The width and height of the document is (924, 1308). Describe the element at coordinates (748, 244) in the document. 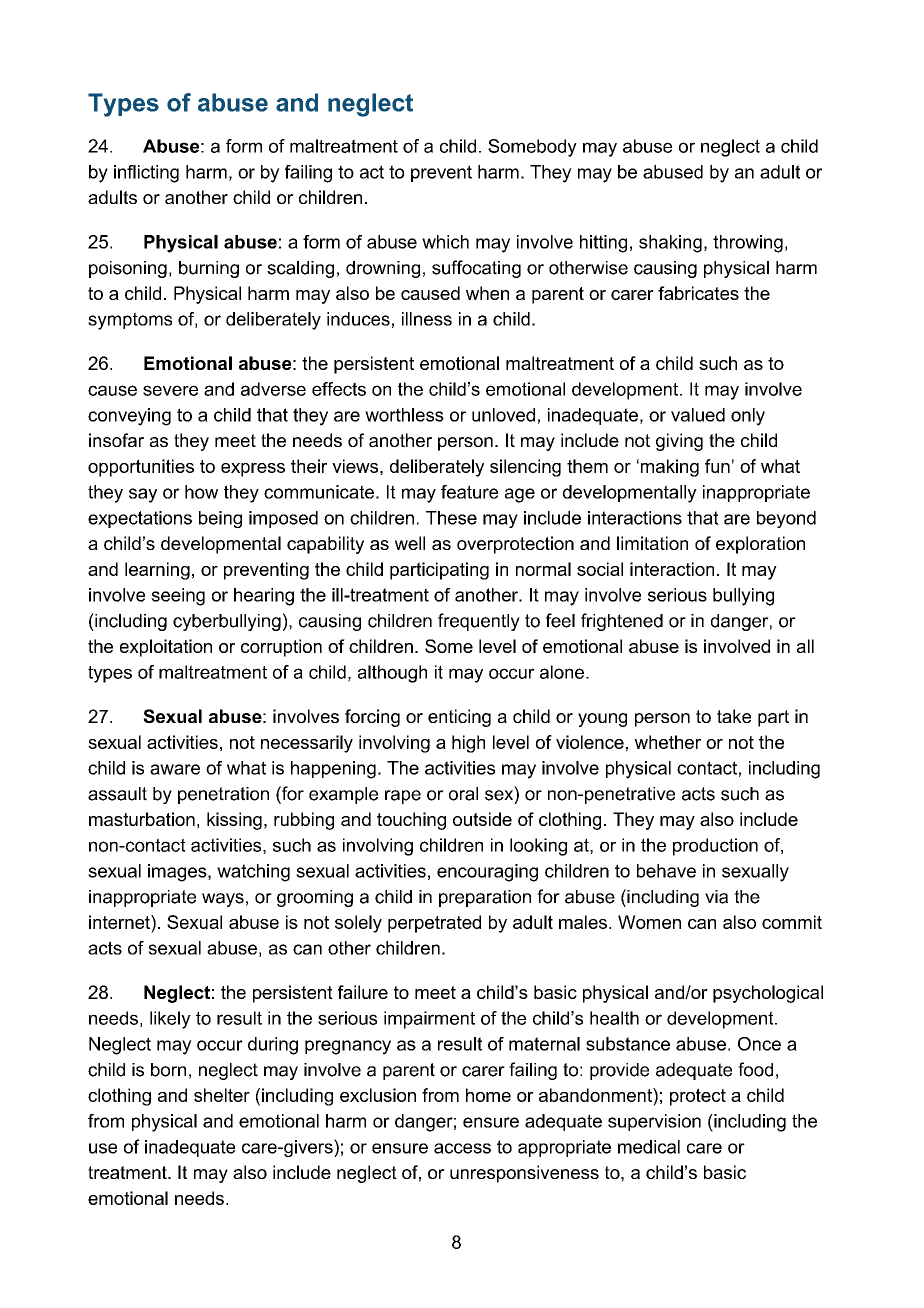

I see `throwing` at that location.
